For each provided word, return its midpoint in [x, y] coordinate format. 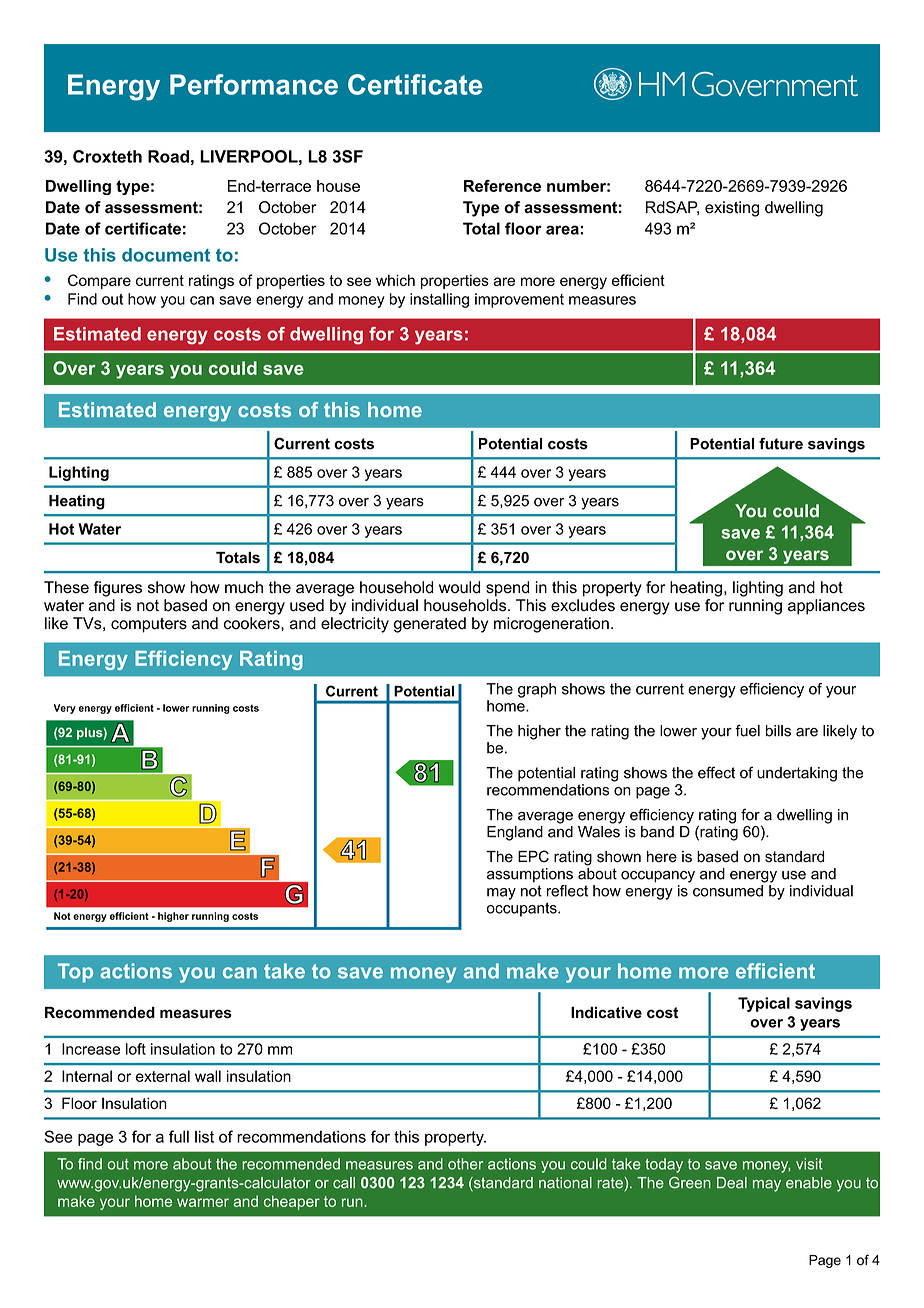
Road [168, 156]
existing [732, 209]
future [781, 444]
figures [118, 589]
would [459, 587]
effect [716, 772]
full [179, 1136]
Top [75, 973]
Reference [502, 186]
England [515, 833]
